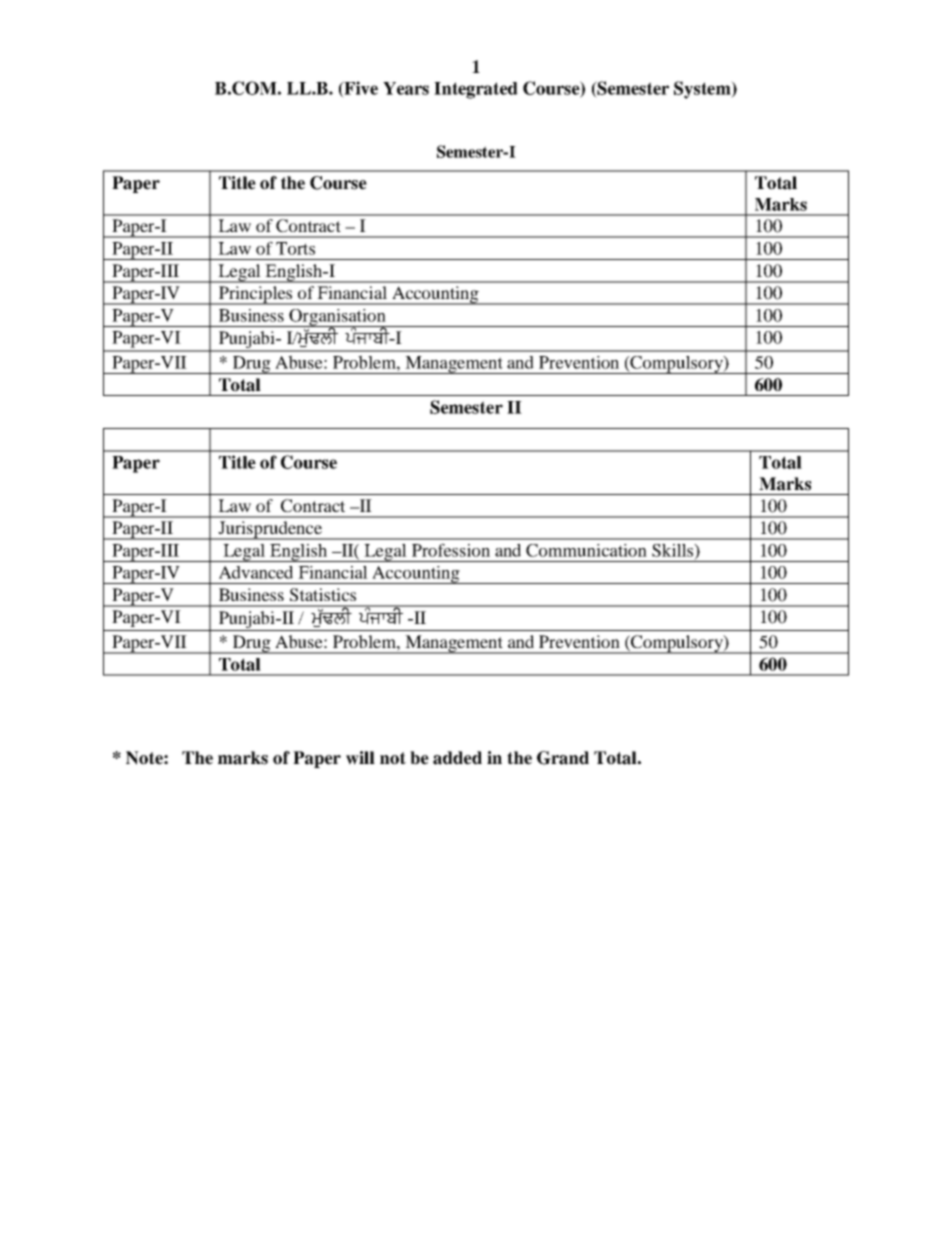  What do you see at coordinates (451, 550) in the page?
I see `Profession` at bounding box center [451, 550].
